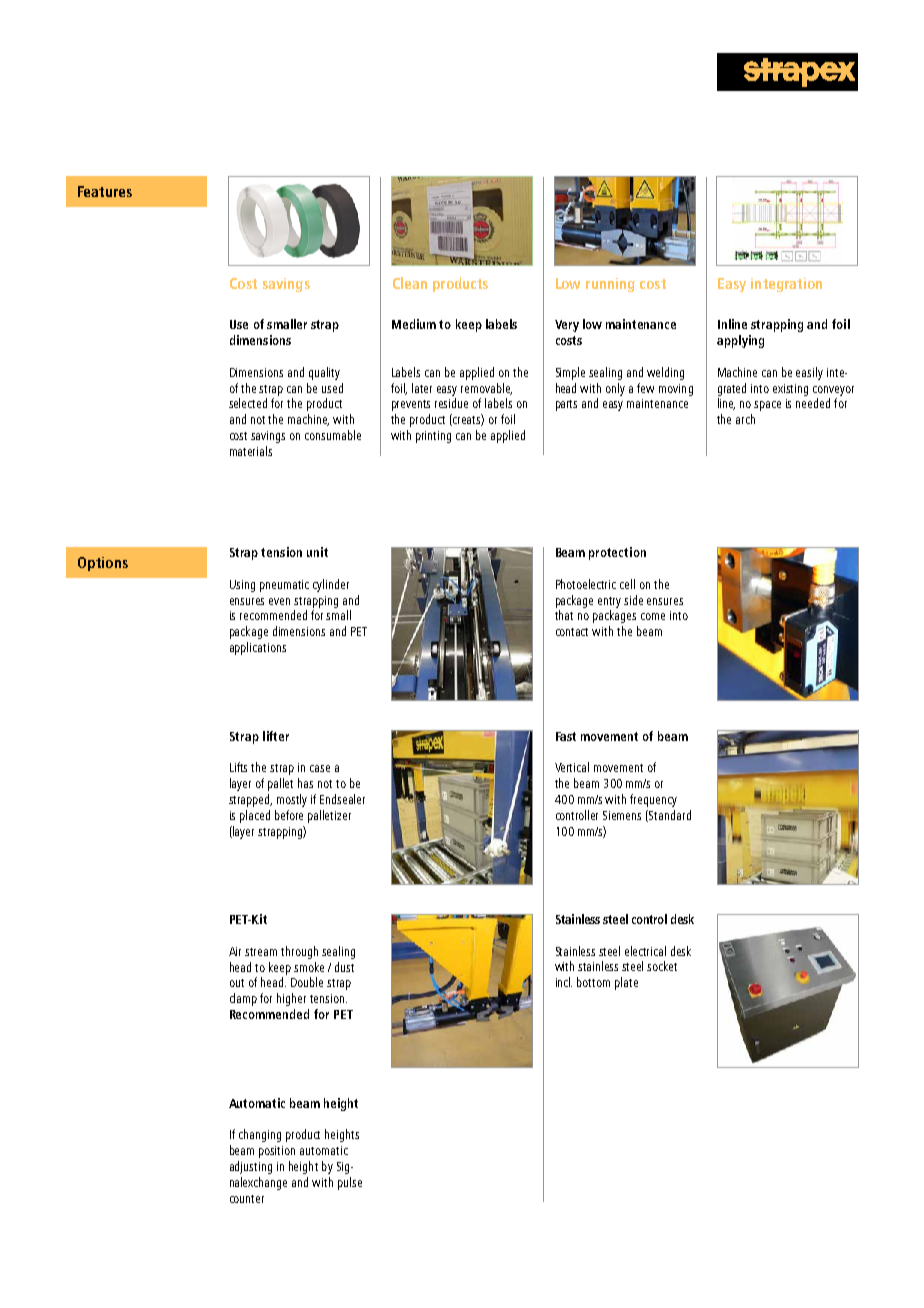 Image resolution: width=924 pixels, height=1308 pixels. What do you see at coordinates (433, 437) in the screenshot?
I see `printing` at bounding box center [433, 437].
